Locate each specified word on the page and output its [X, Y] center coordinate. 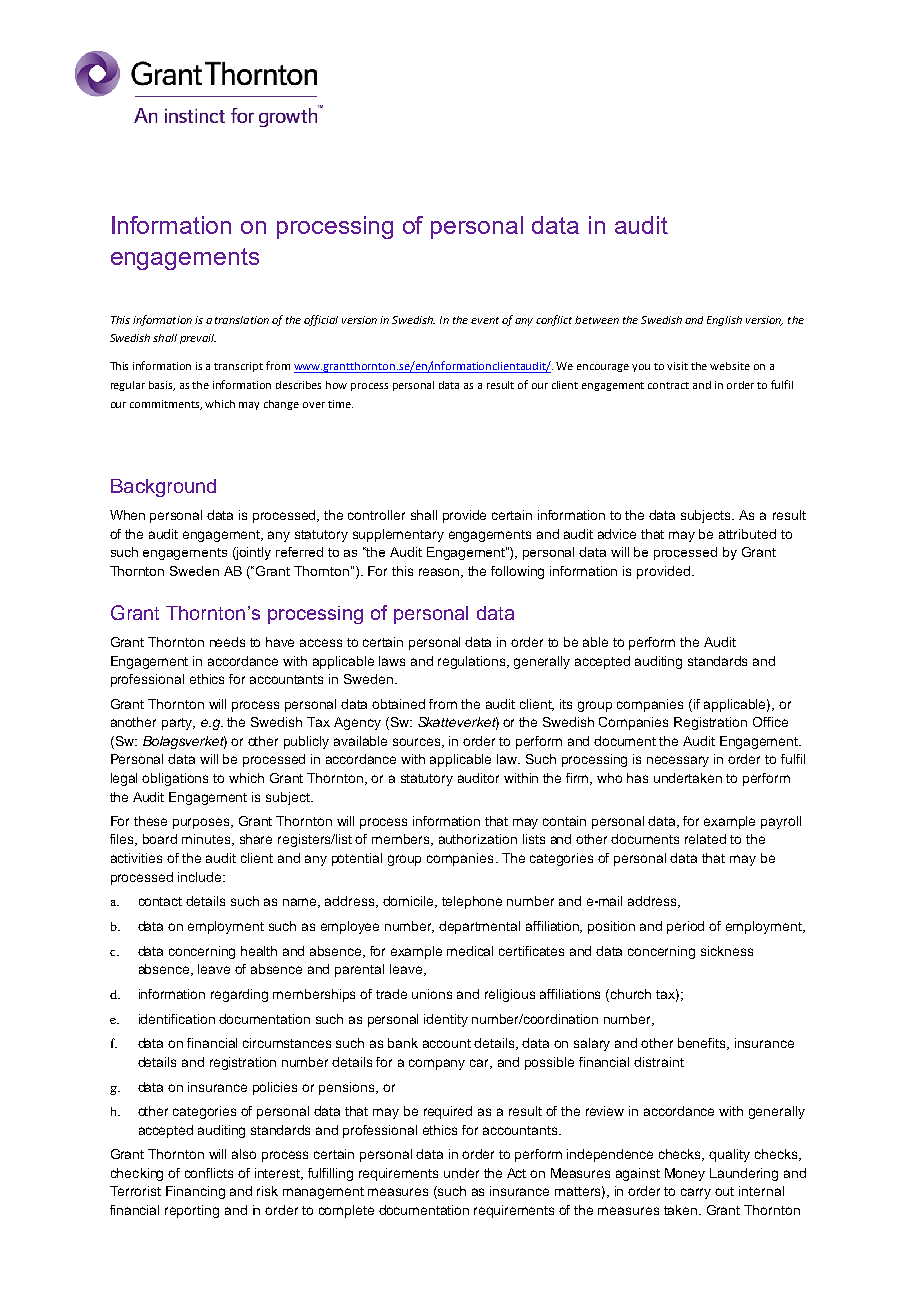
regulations [473, 662]
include [201, 877]
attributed [747, 534]
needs [227, 642]
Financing [195, 1192]
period [685, 927]
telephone [472, 902]
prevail [198, 339]
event [485, 320]
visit [677, 366]
